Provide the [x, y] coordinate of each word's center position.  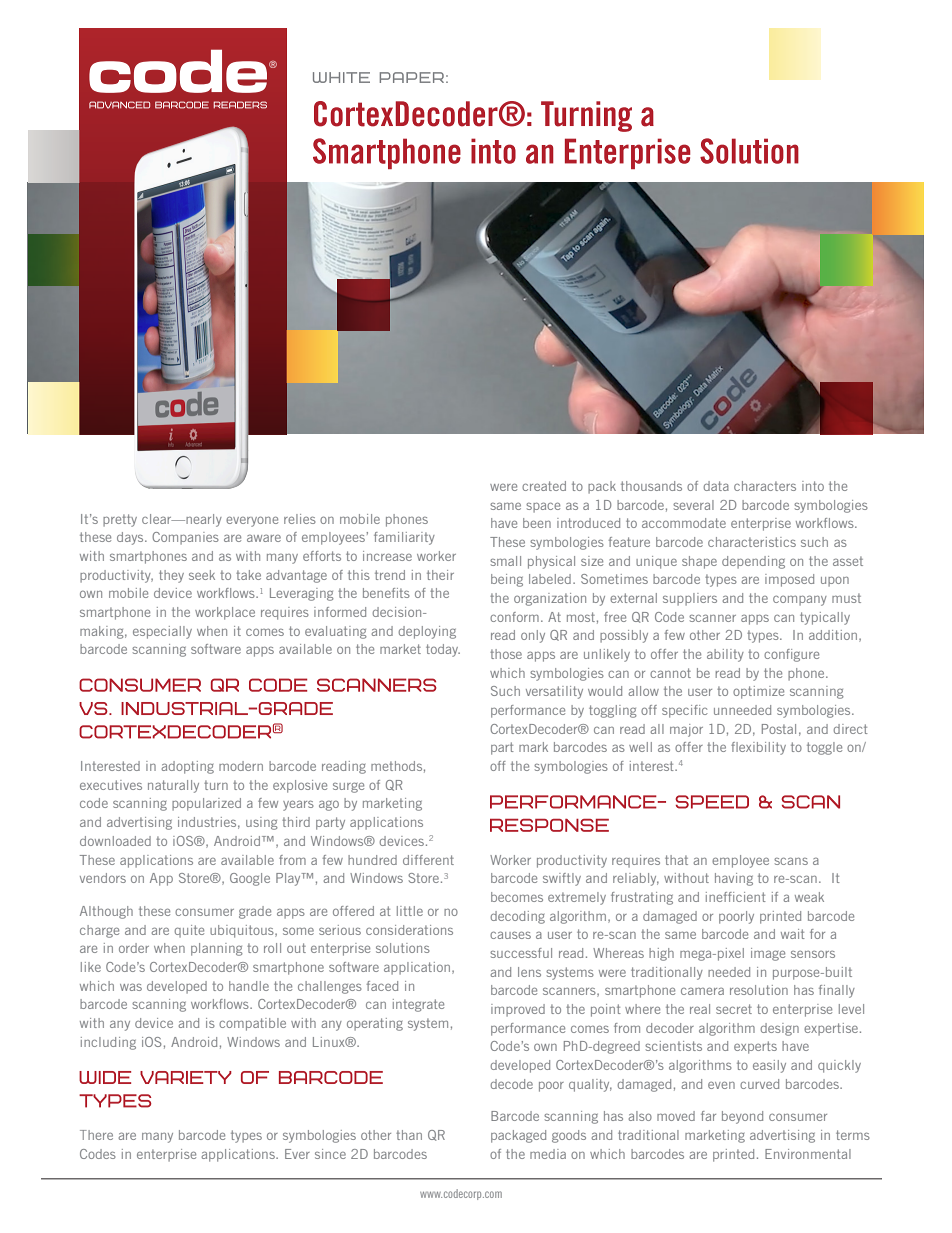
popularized [206, 804]
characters [765, 486]
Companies [185, 538]
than [409, 1135]
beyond [742, 1117]
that [676, 860]
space [543, 507]
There [96, 1135]
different [428, 860]
